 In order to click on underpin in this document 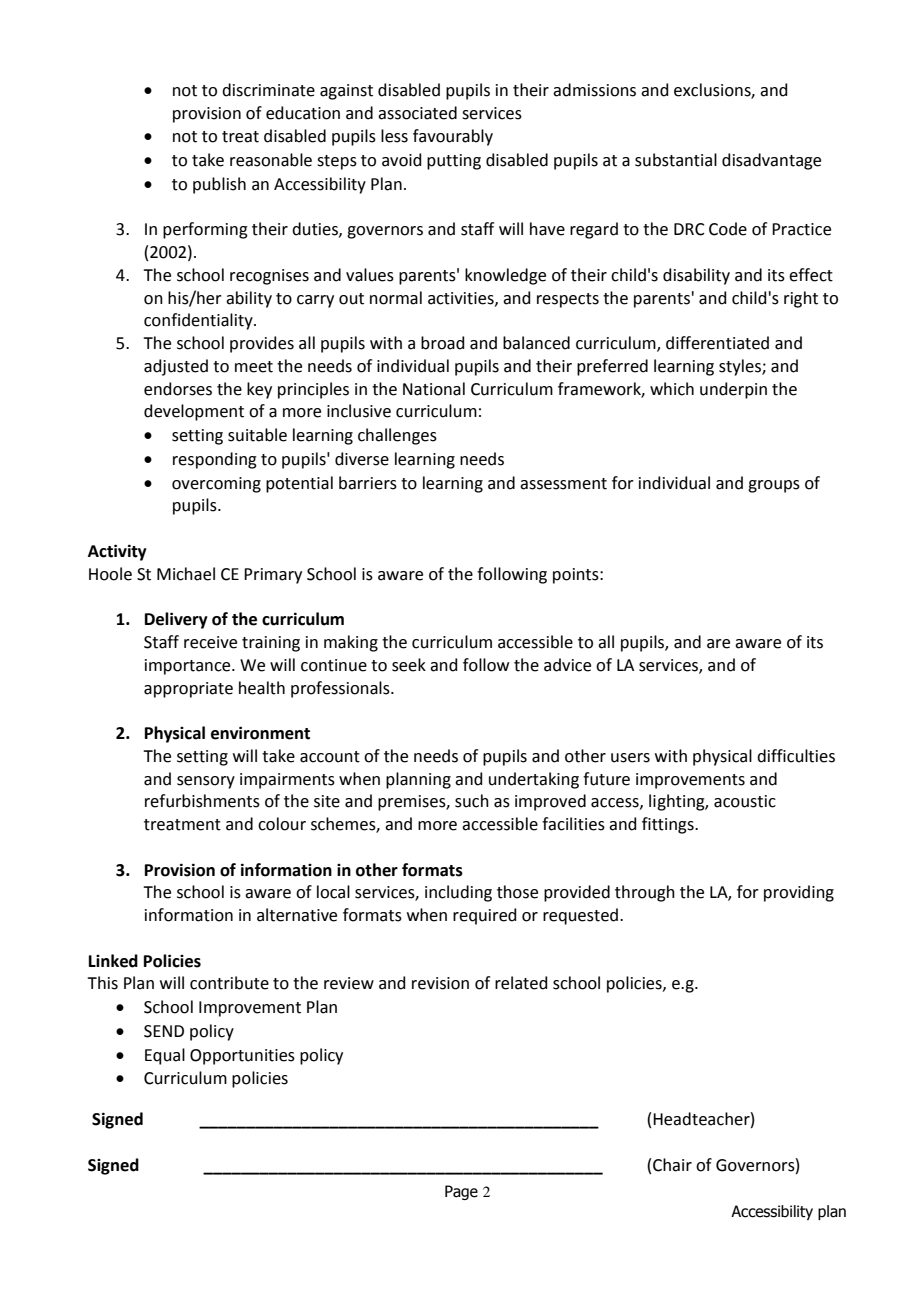, I will do `click(733, 390)`.
